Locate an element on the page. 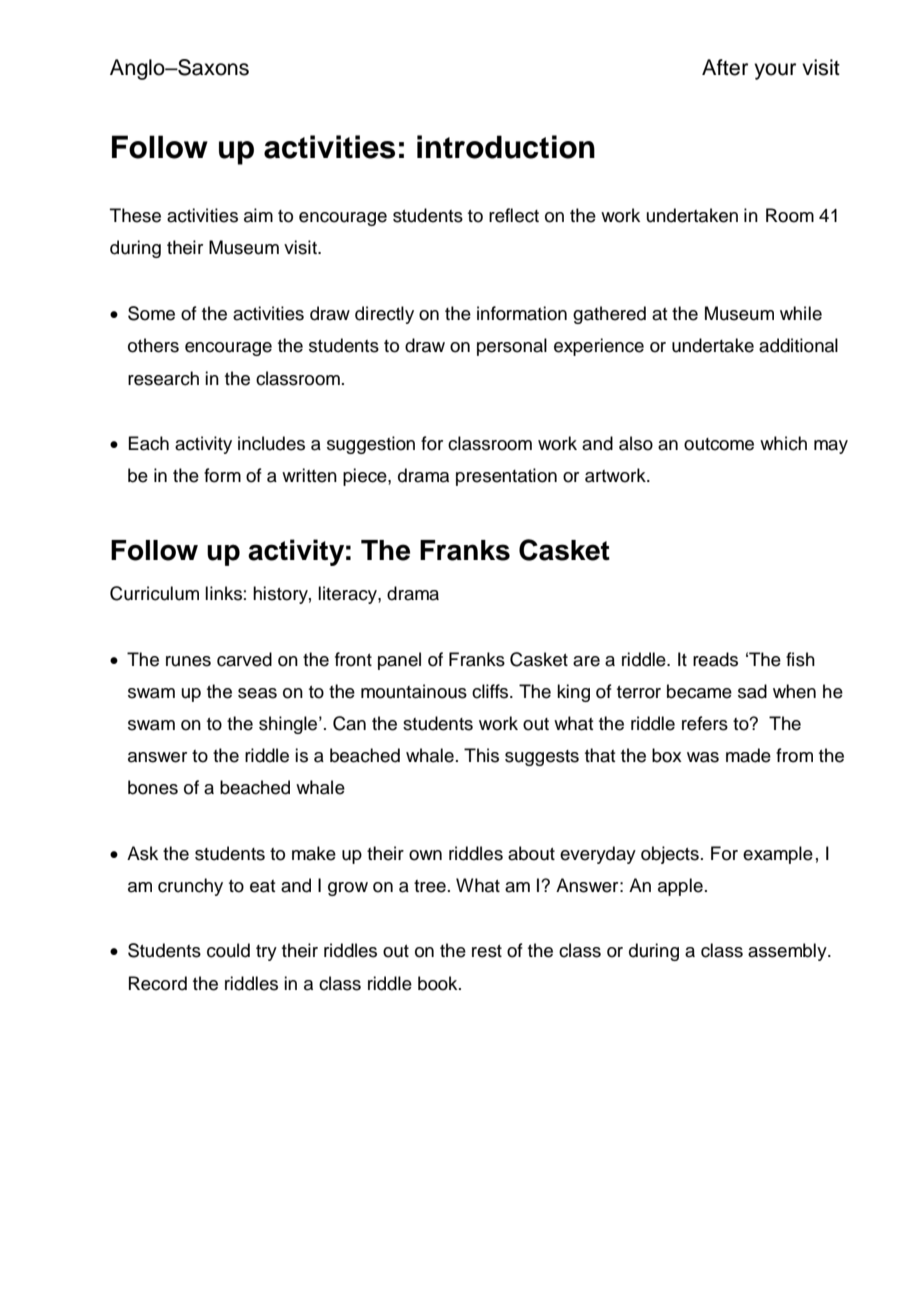  outcome is located at coordinates (719, 444).
